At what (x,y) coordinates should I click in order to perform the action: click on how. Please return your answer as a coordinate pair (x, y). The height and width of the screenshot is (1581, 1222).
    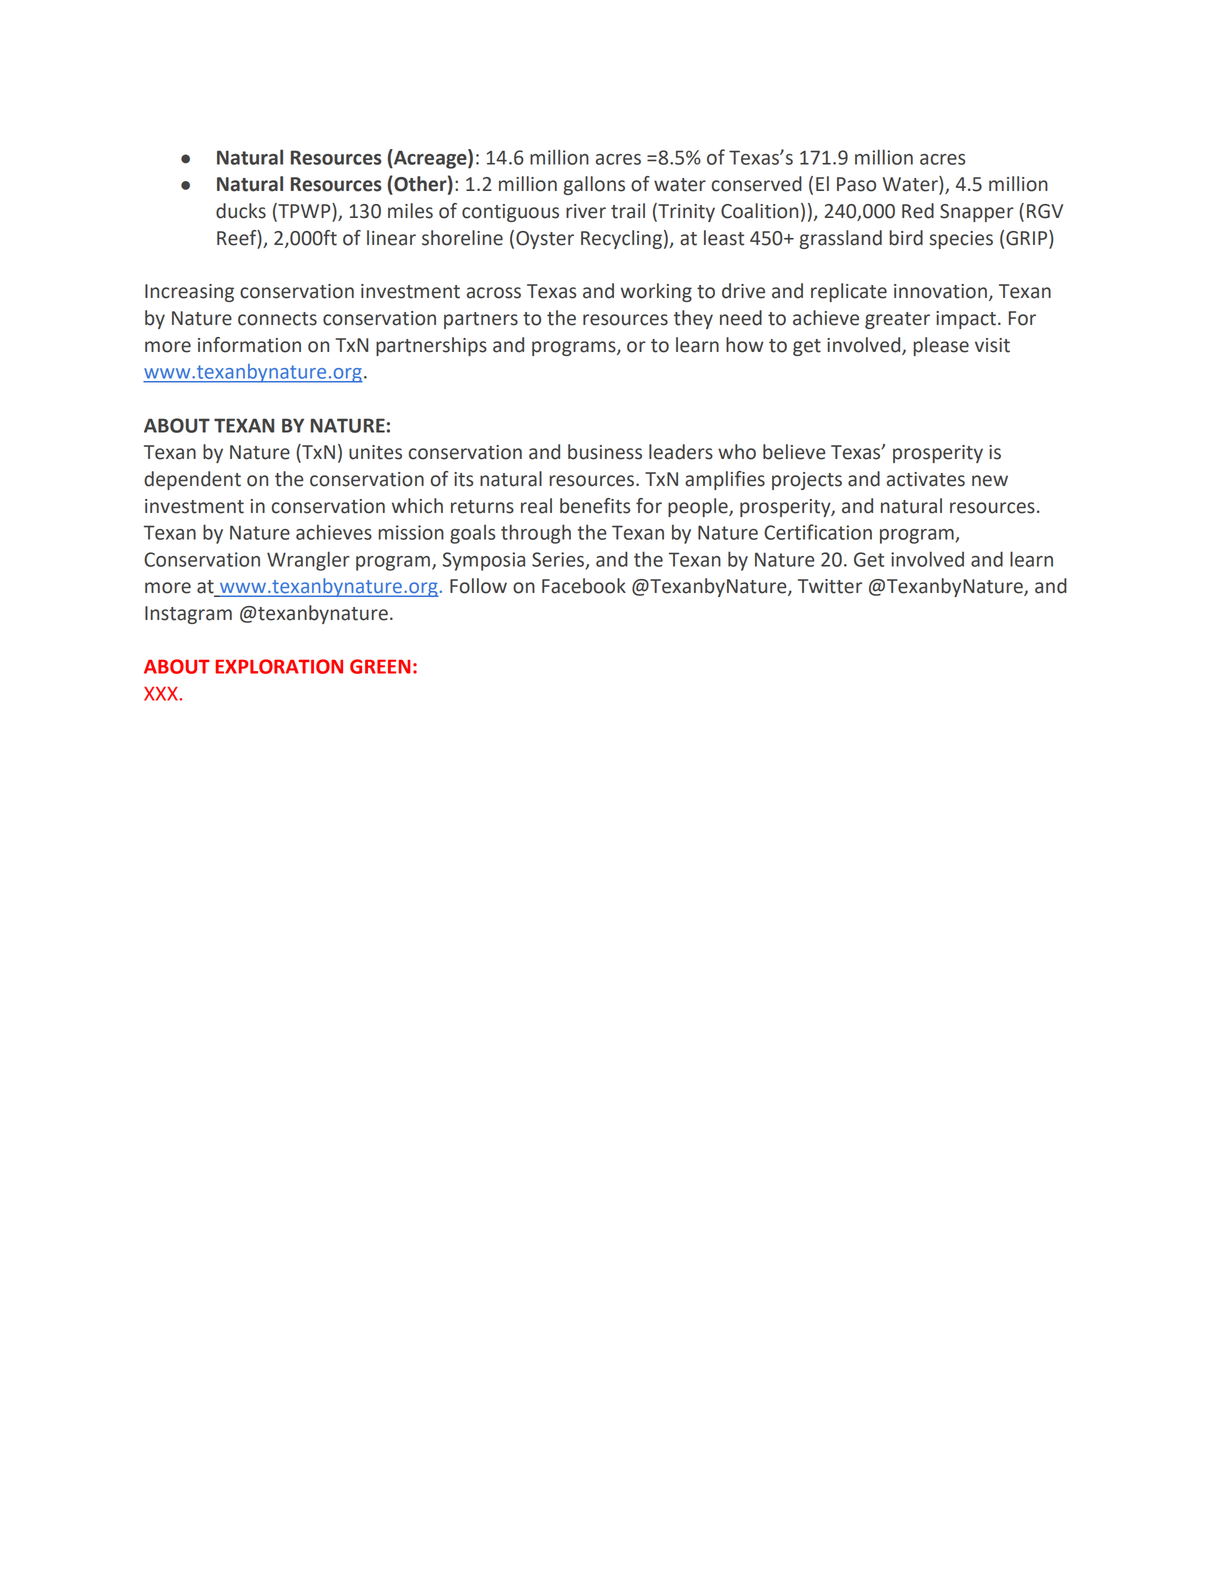
    Looking at the image, I should click on (745, 345).
